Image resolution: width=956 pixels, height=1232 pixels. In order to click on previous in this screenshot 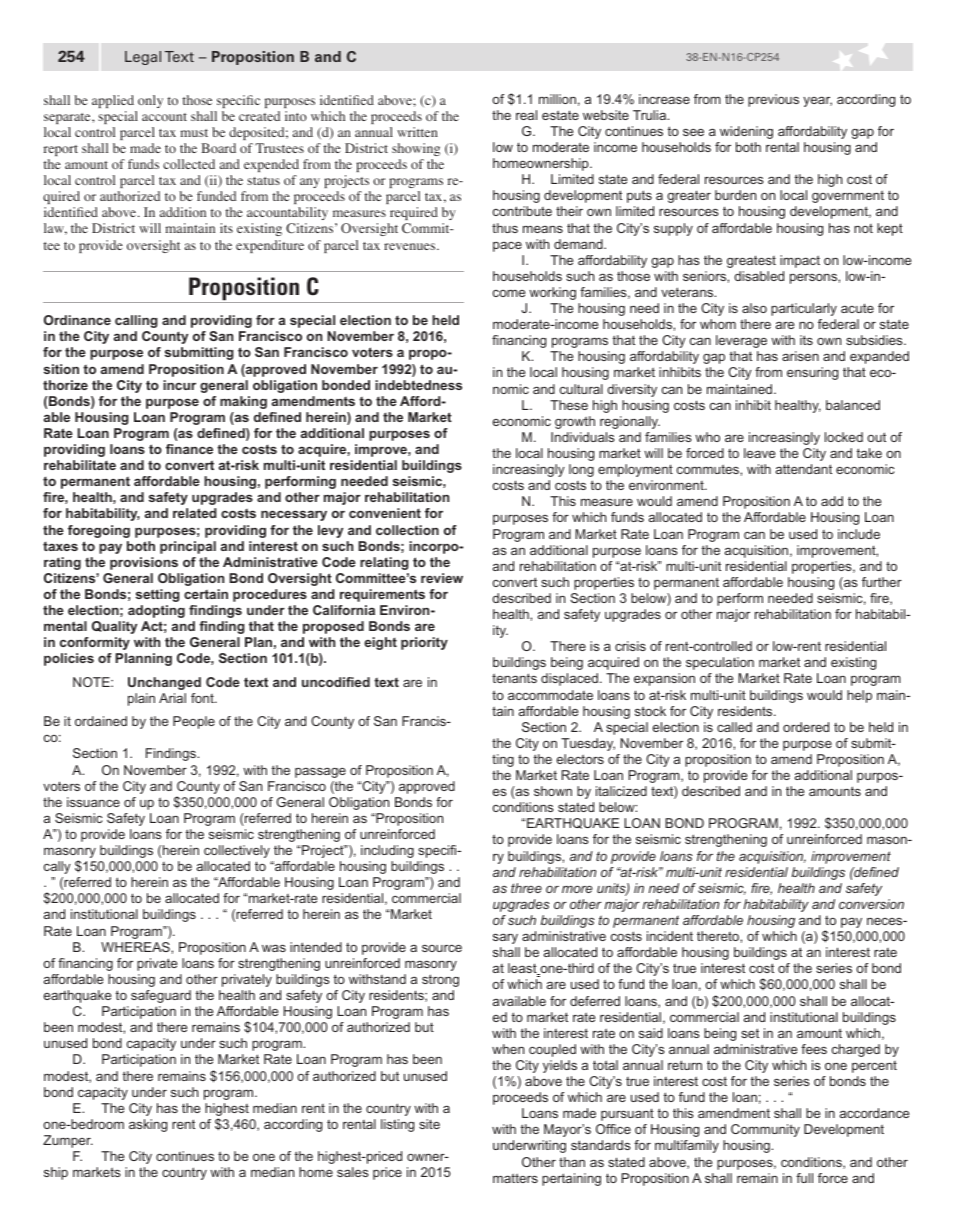, I will do `click(773, 100)`.
